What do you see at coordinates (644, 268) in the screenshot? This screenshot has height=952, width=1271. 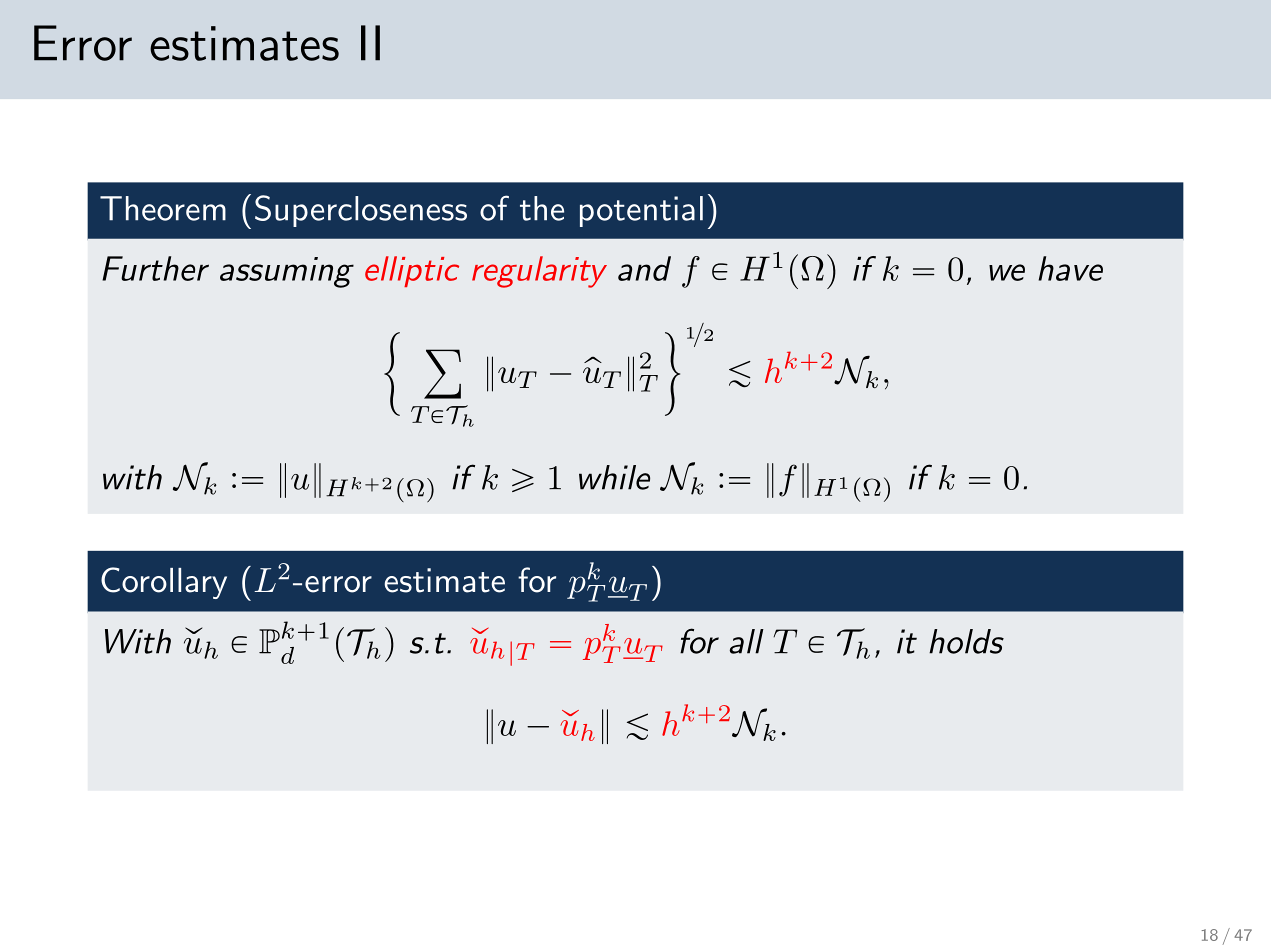 I see `and` at bounding box center [644, 268].
